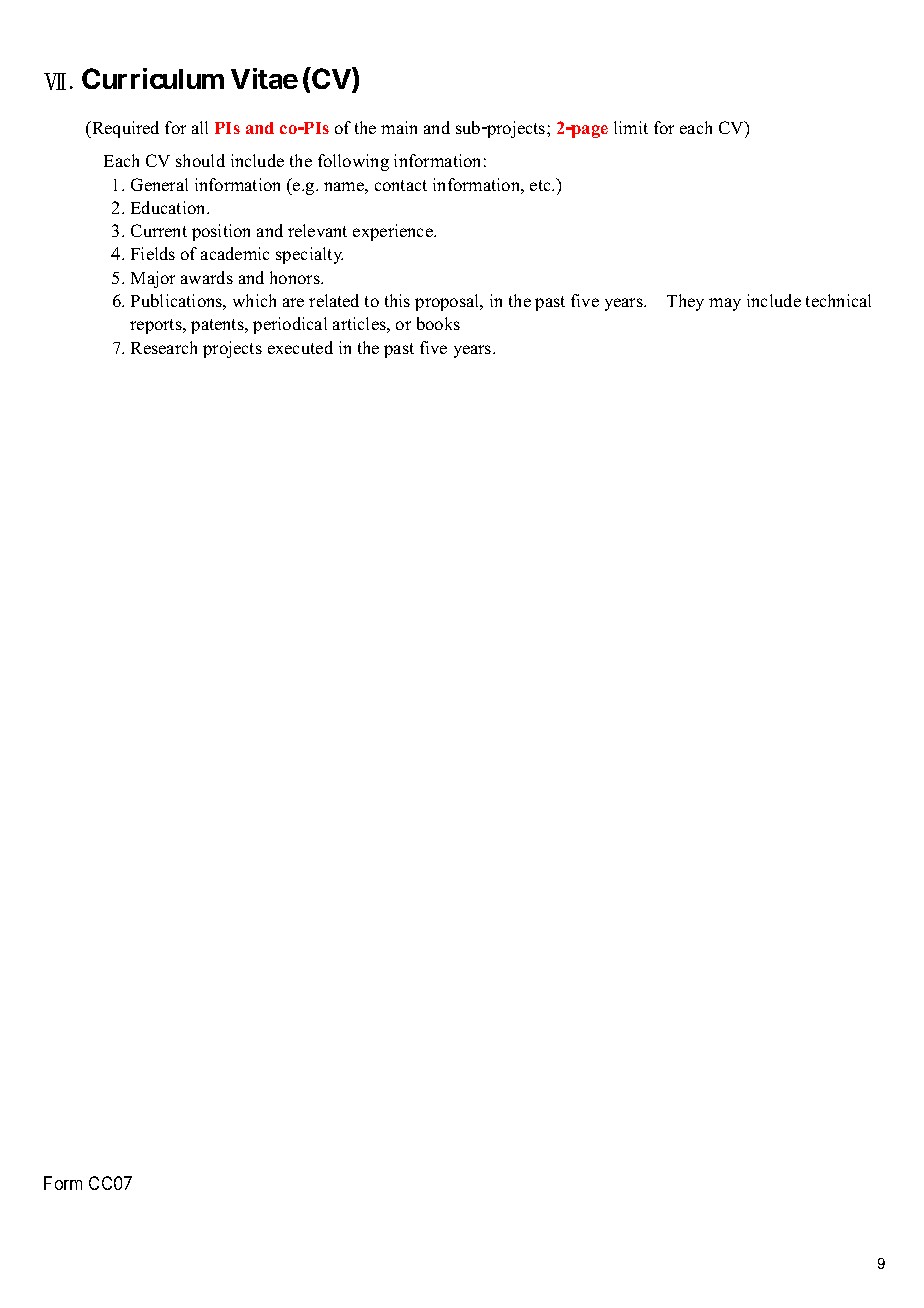 This document has height=1308, width=924. What do you see at coordinates (164, 347) in the document?
I see `Research` at bounding box center [164, 347].
